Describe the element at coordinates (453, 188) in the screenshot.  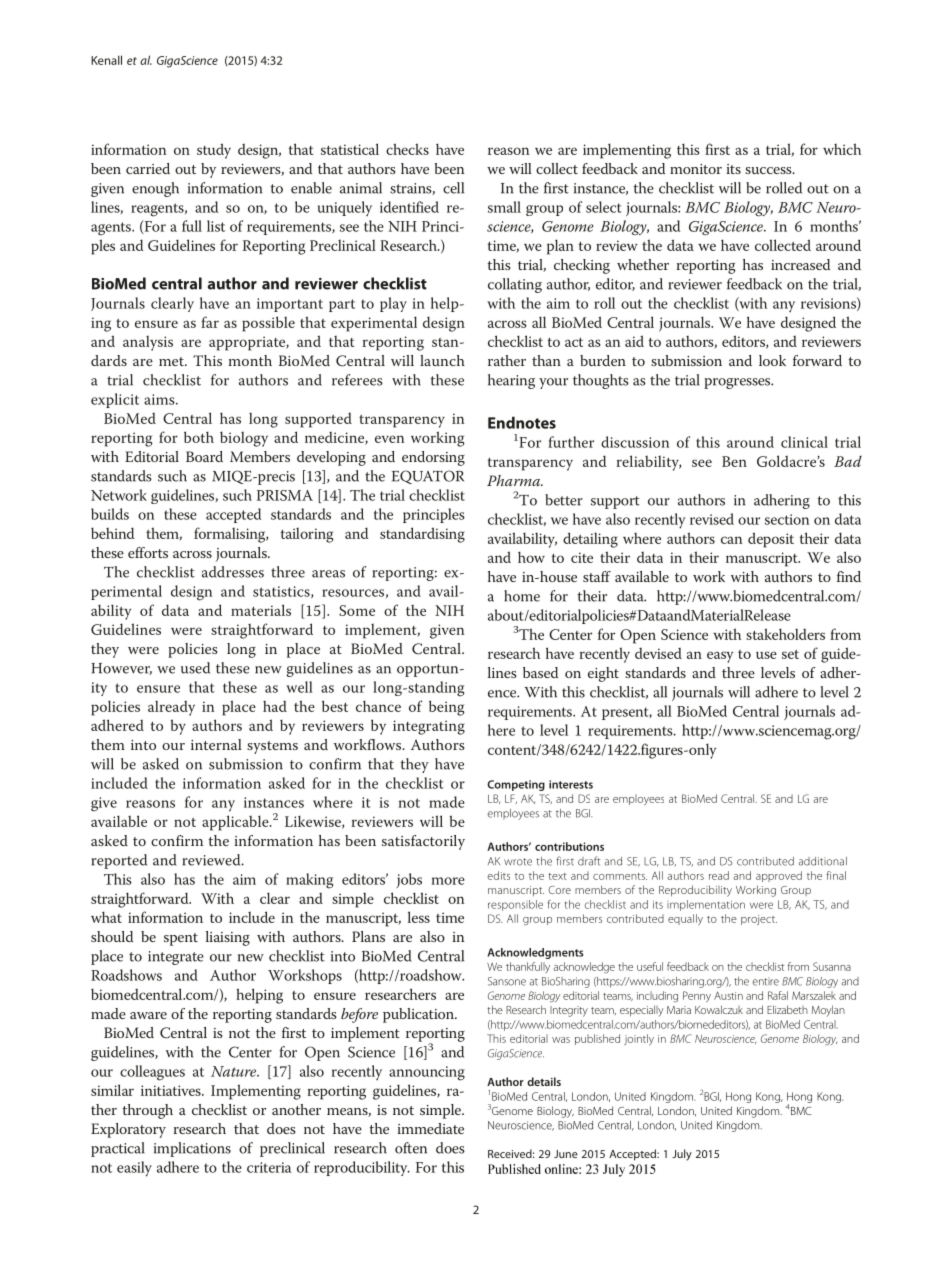
I see `cell` at that location.
